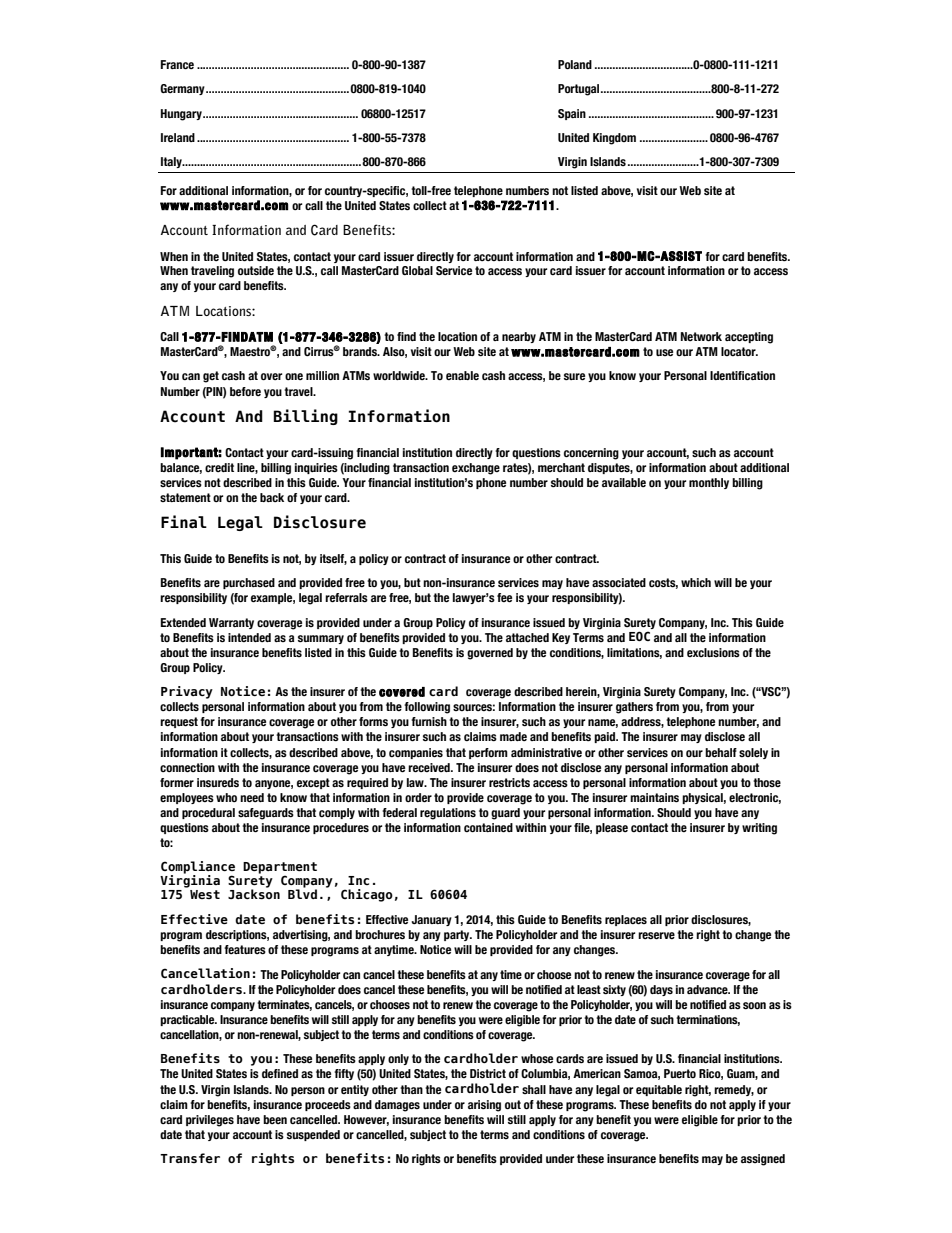 Image resolution: width=952 pixels, height=1233 pixels. I want to click on which, so click(696, 582).
